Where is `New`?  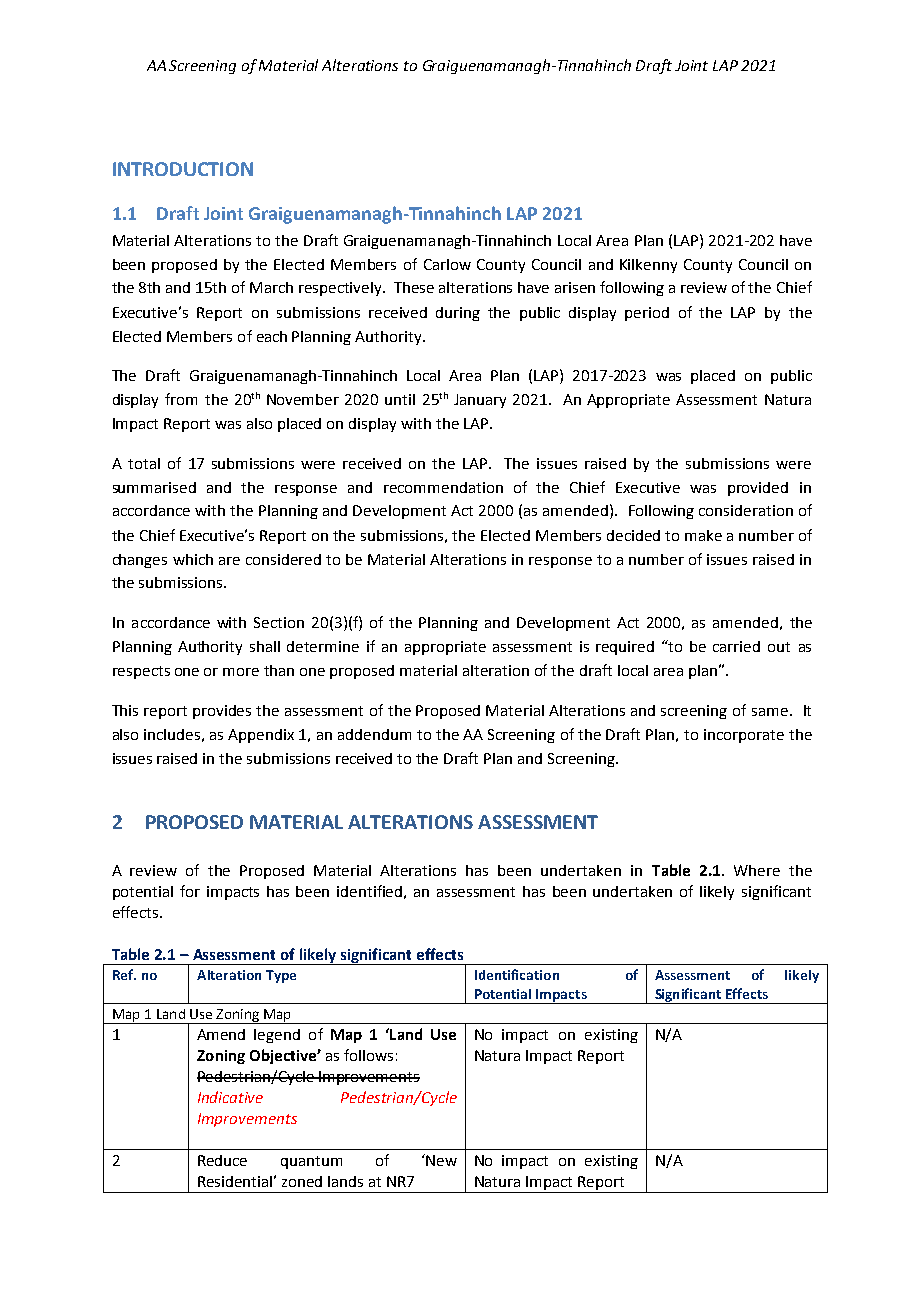 New is located at coordinates (440, 1160).
